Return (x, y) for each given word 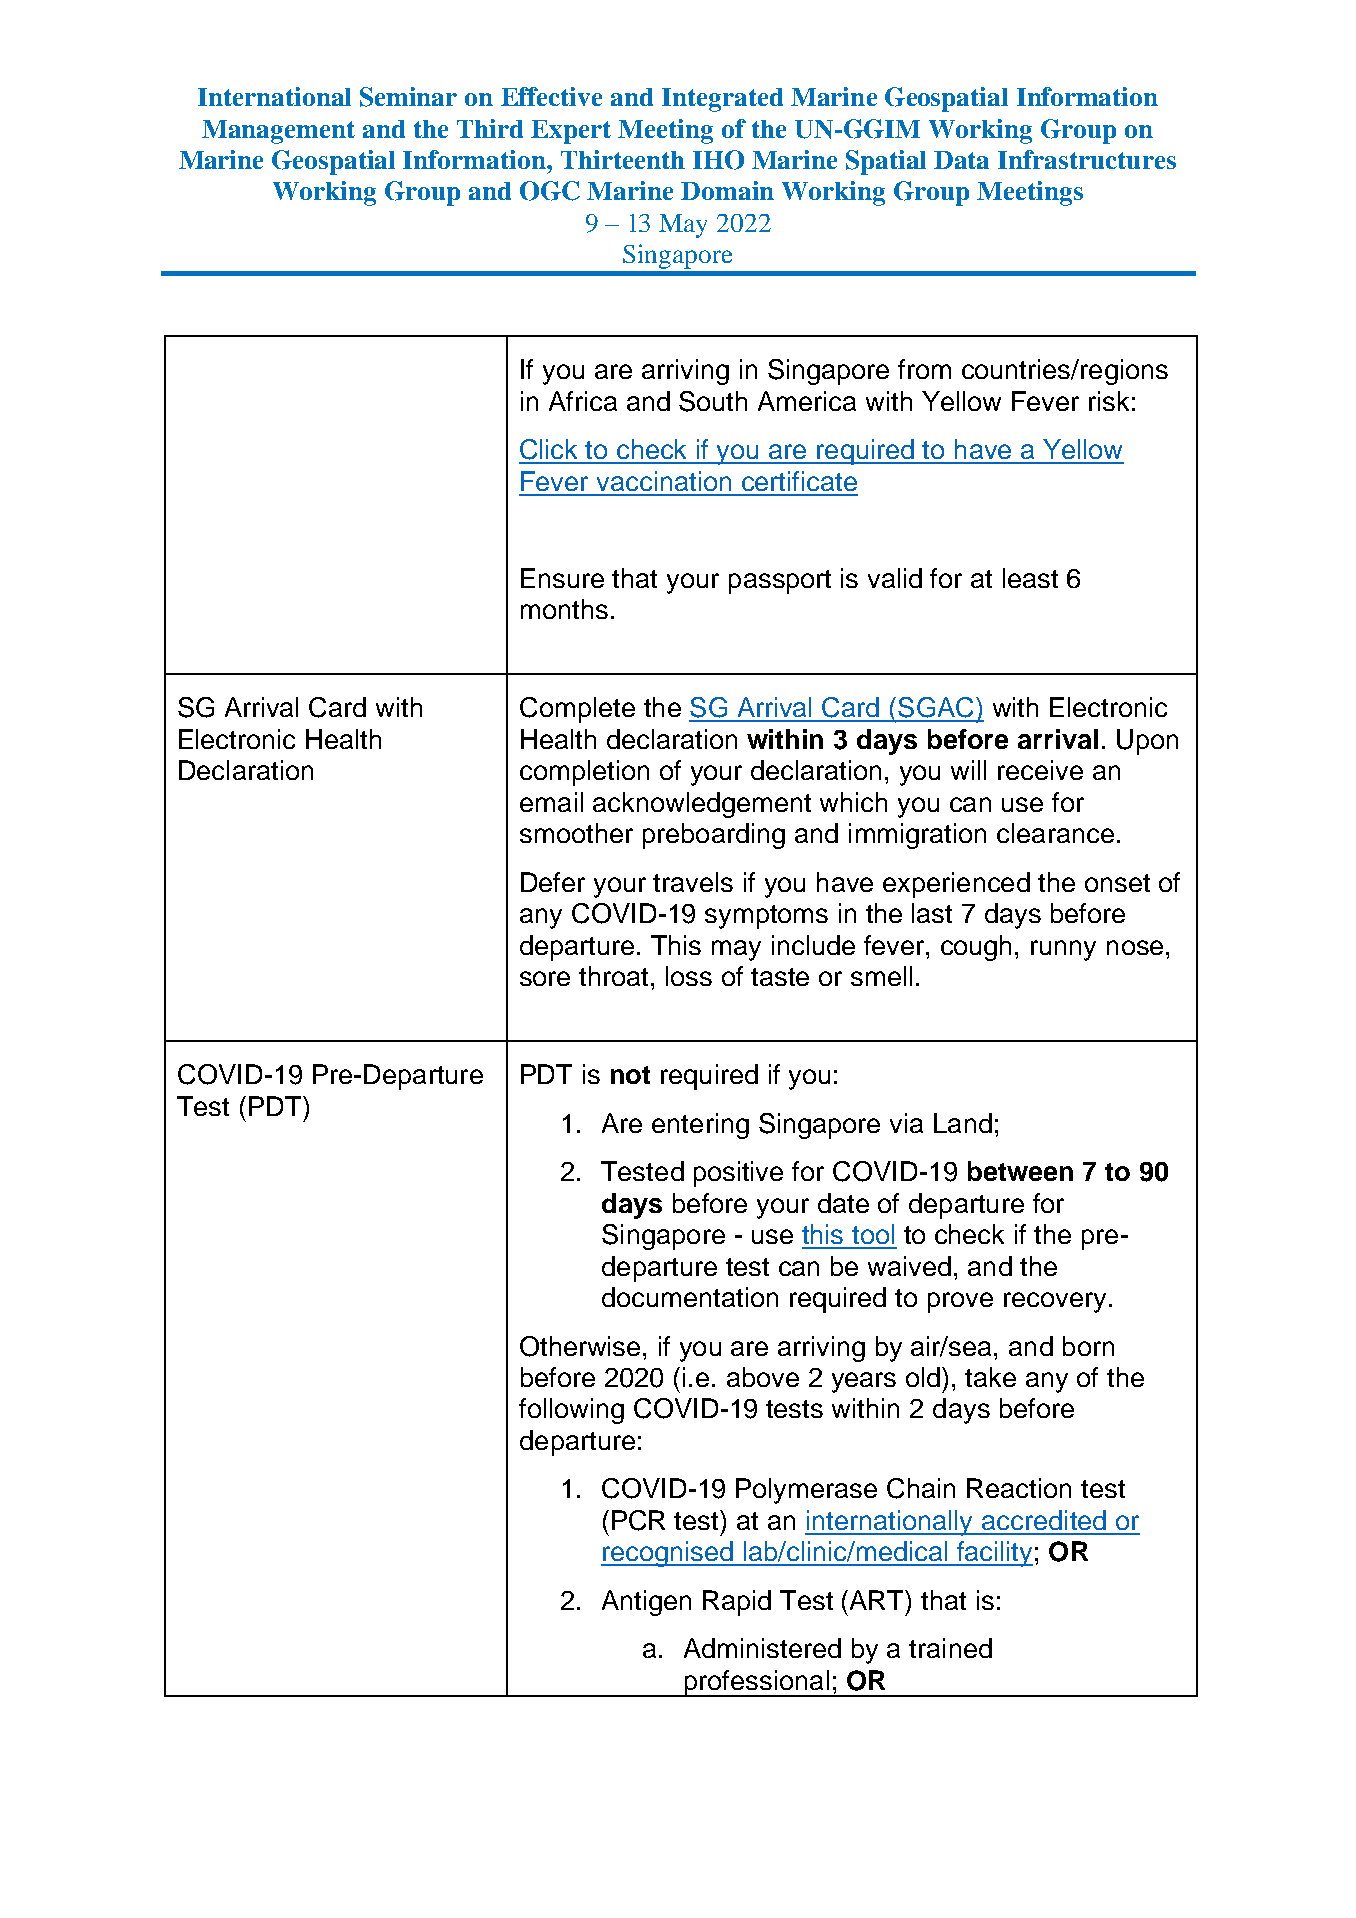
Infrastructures (1087, 159)
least (1030, 578)
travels (693, 882)
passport (780, 582)
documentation (690, 1297)
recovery (1055, 1302)
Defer (553, 882)
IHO (718, 160)
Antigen (646, 1603)
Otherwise (582, 1346)
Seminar (408, 97)
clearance (1055, 833)
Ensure (562, 578)
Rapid (737, 1603)
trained (950, 1648)
